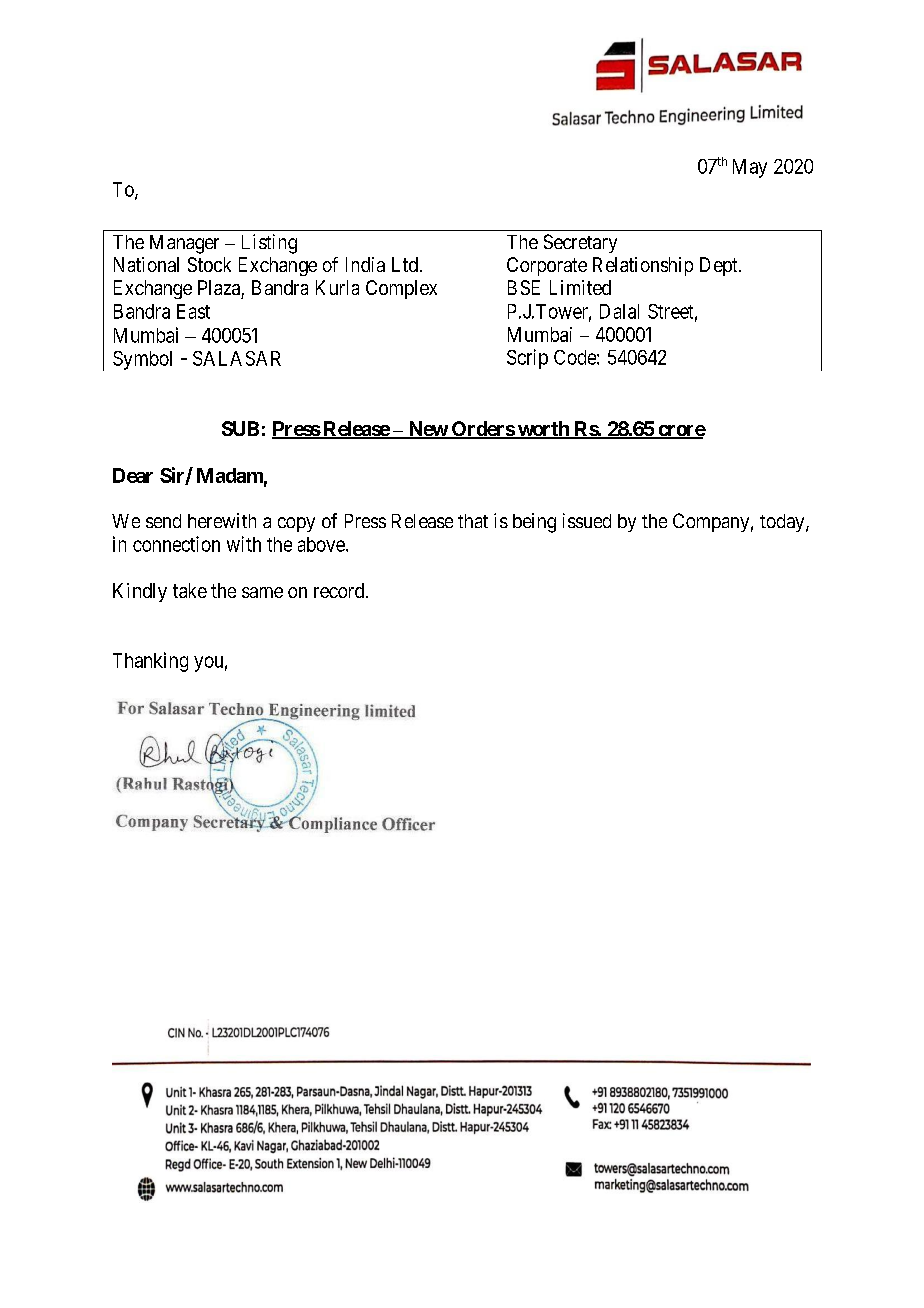  I want to click on issued, so click(587, 520).
